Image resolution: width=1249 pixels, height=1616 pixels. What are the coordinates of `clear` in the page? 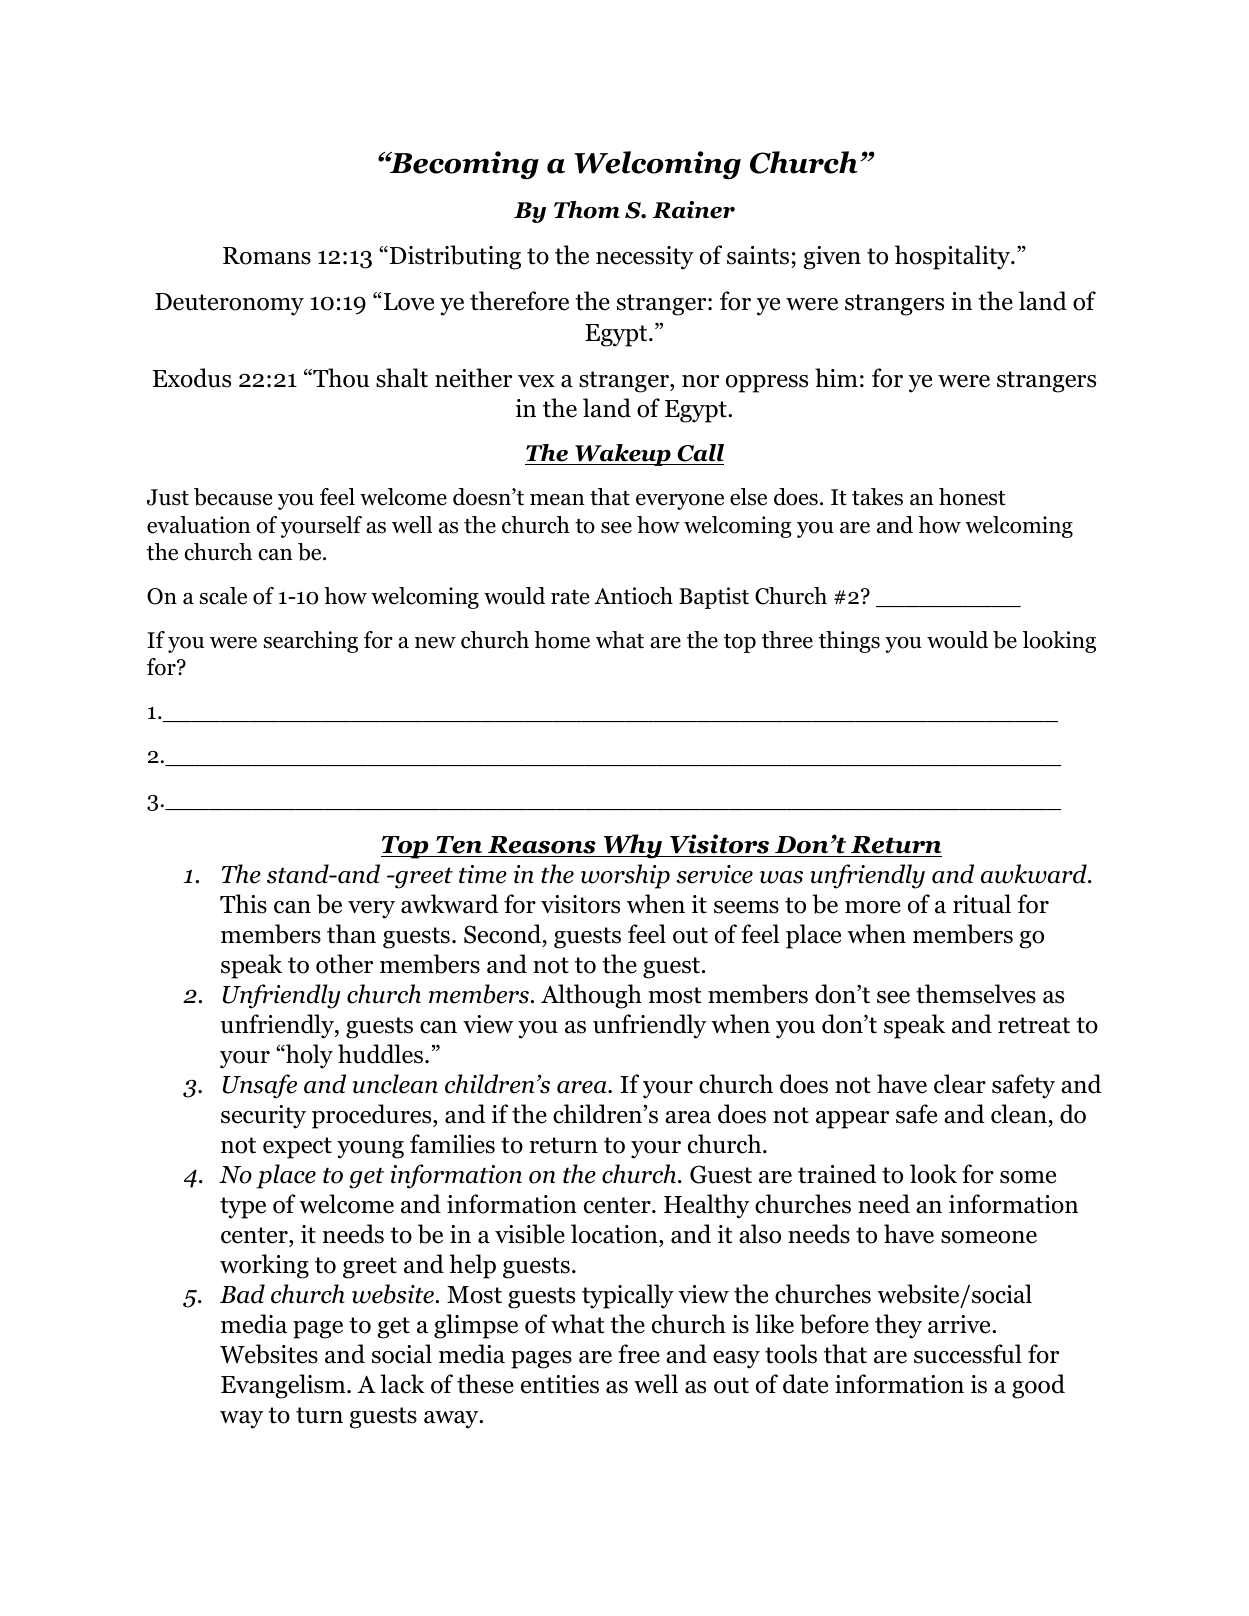 It's located at (960, 1084).
